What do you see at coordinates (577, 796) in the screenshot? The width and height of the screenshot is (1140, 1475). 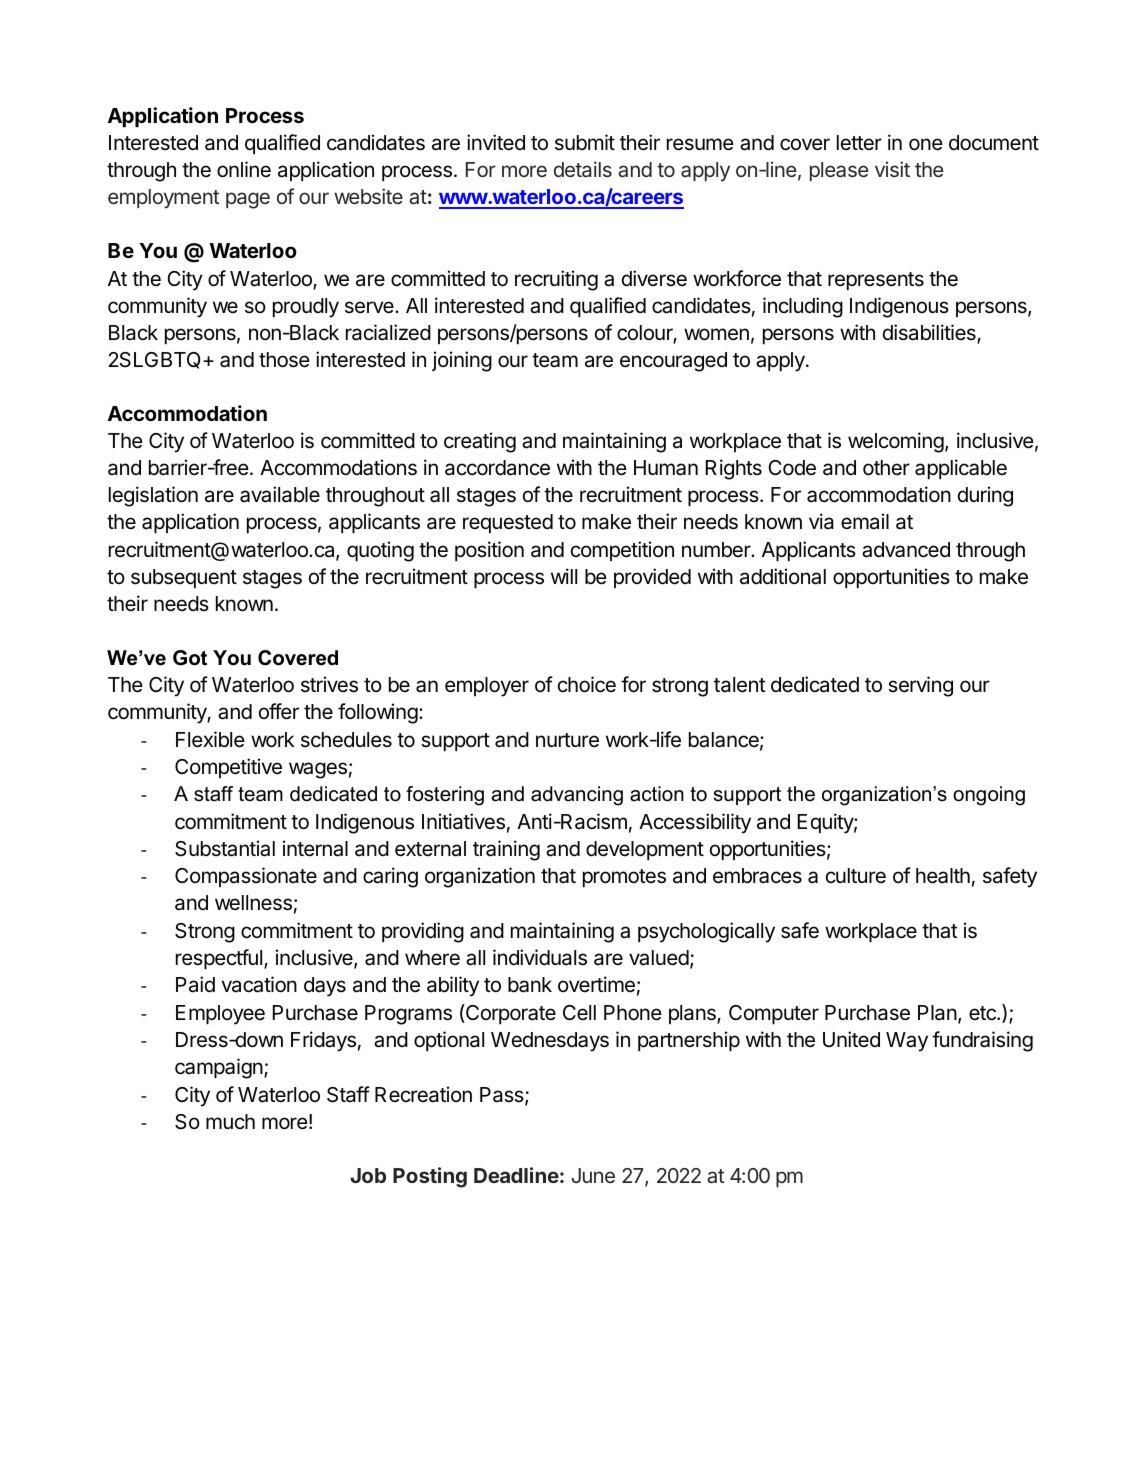 I see `advancing` at bounding box center [577, 796].
